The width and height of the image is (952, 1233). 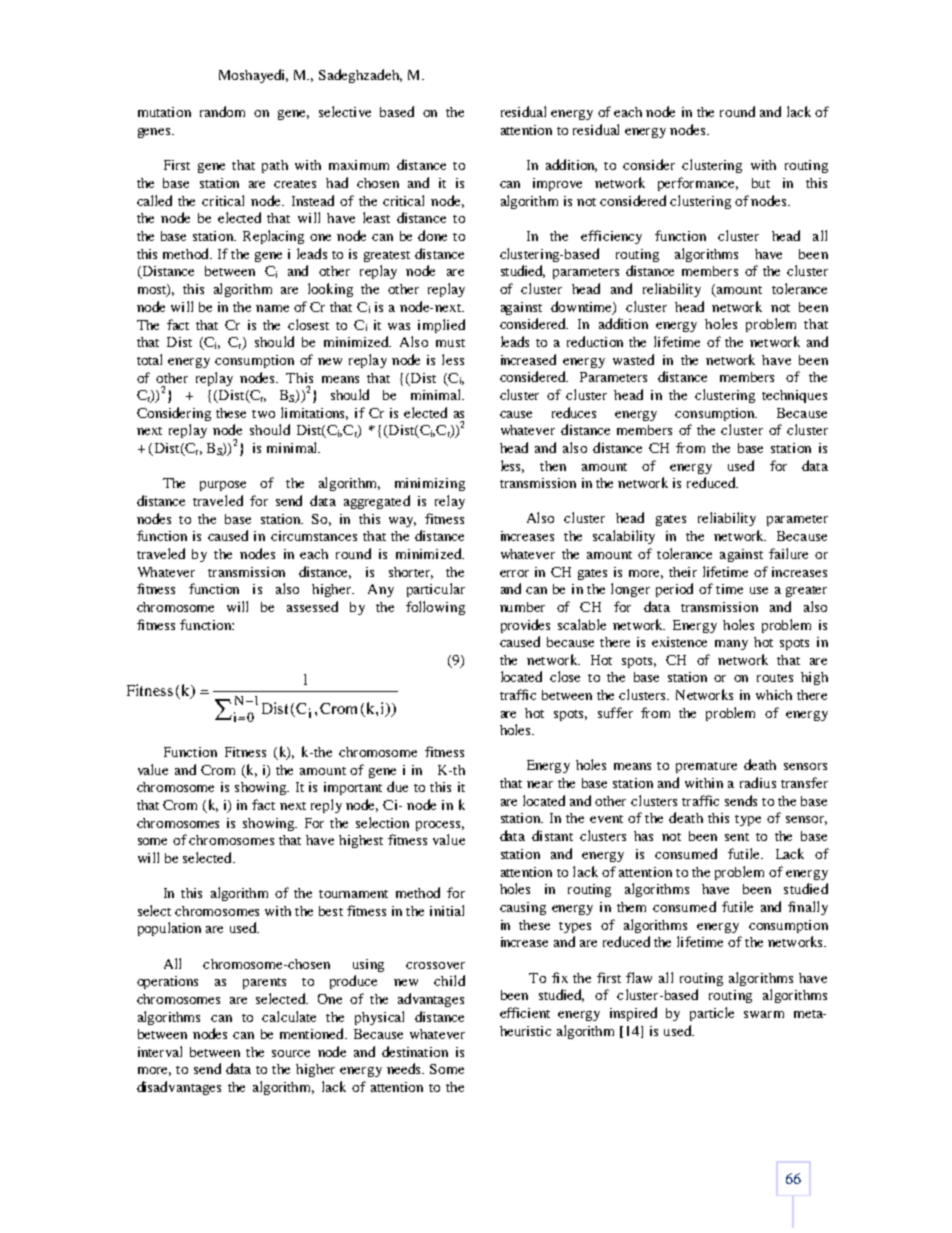 What do you see at coordinates (450, 343) in the image?
I see `must` at bounding box center [450, 343].
